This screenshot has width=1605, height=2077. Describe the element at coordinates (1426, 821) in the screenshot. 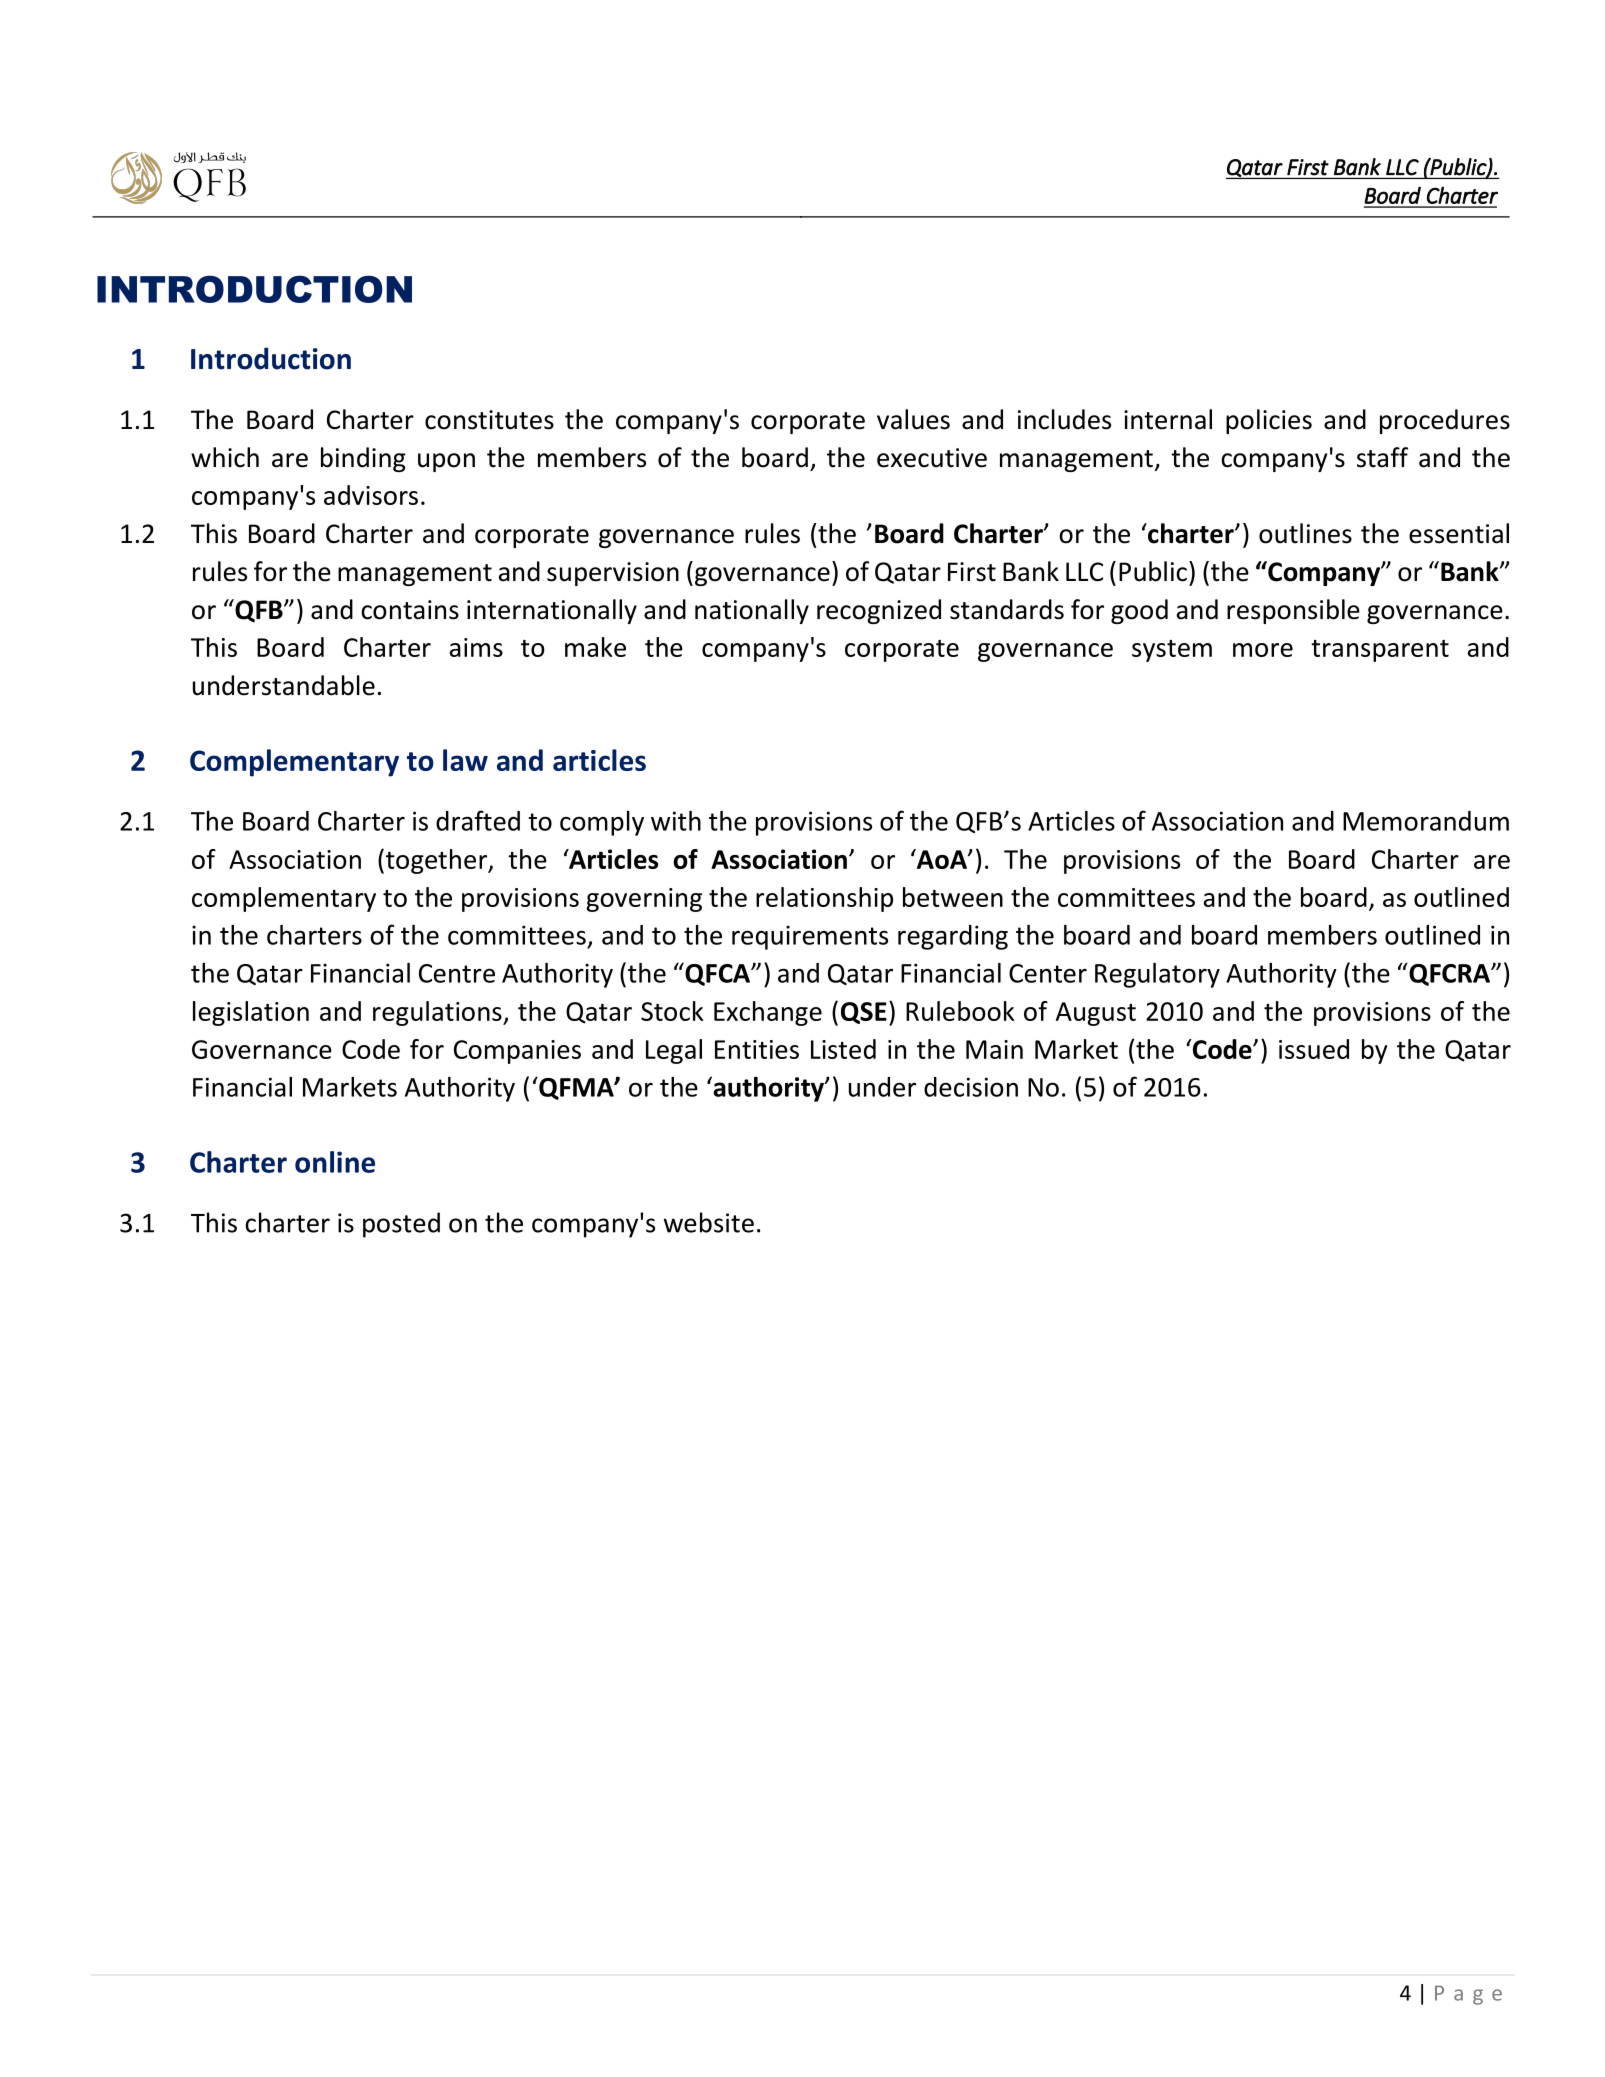

I see `Memorandum` at that location.
